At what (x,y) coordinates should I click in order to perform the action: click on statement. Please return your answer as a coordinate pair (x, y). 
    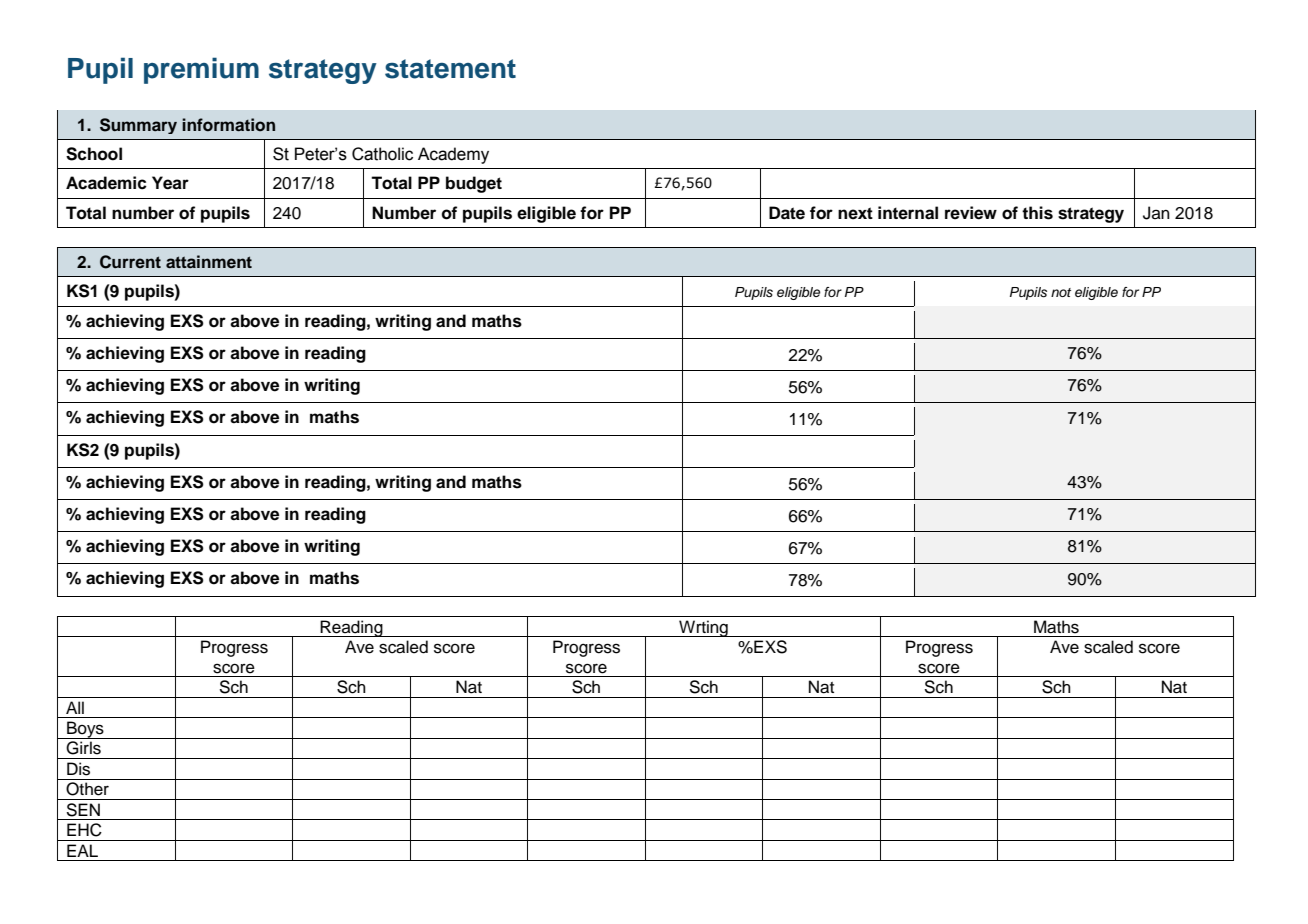
    Looking at the image, I should click on (450, 69).
